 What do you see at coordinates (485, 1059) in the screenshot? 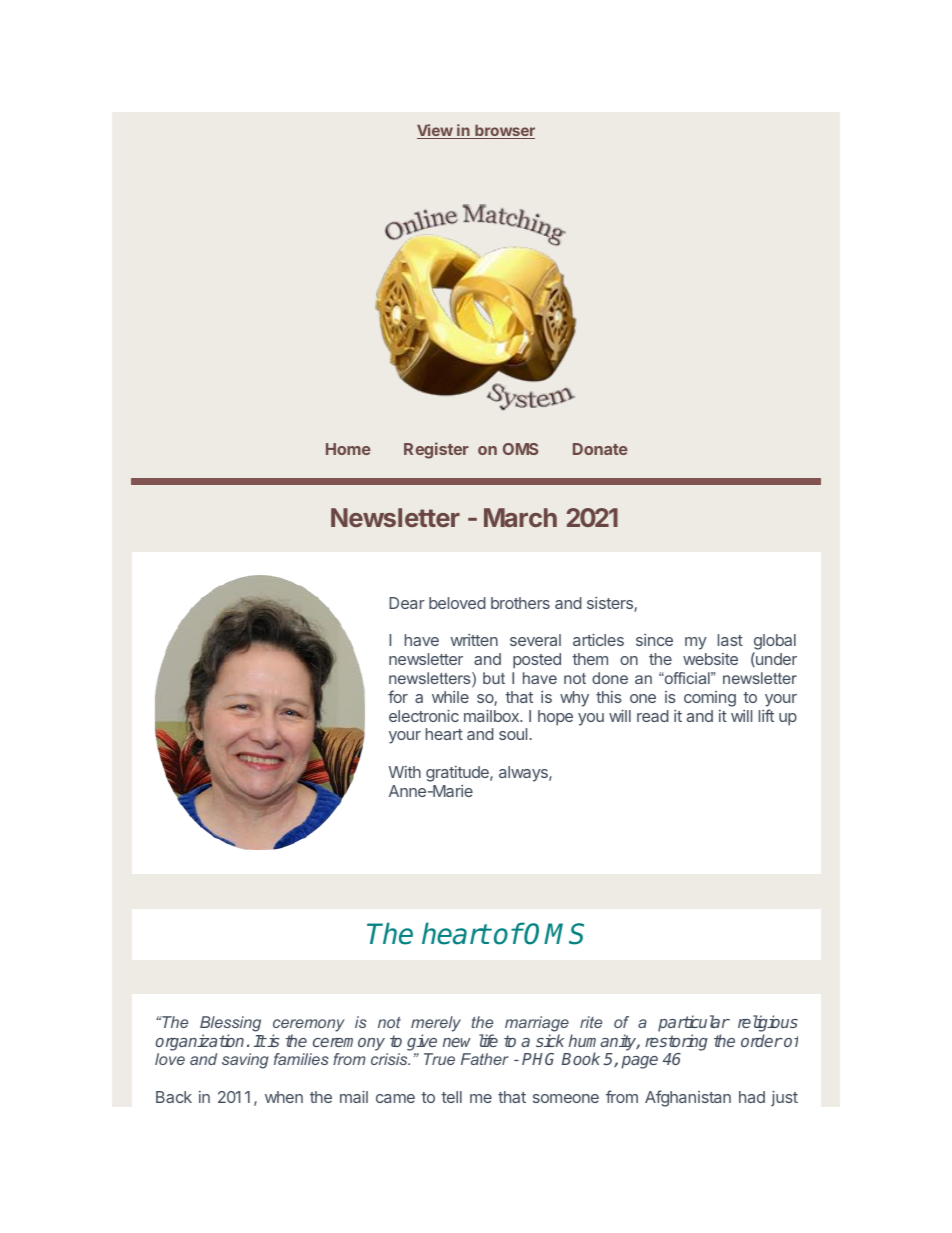
I see `Father` at bounding box center [485, 1059].
